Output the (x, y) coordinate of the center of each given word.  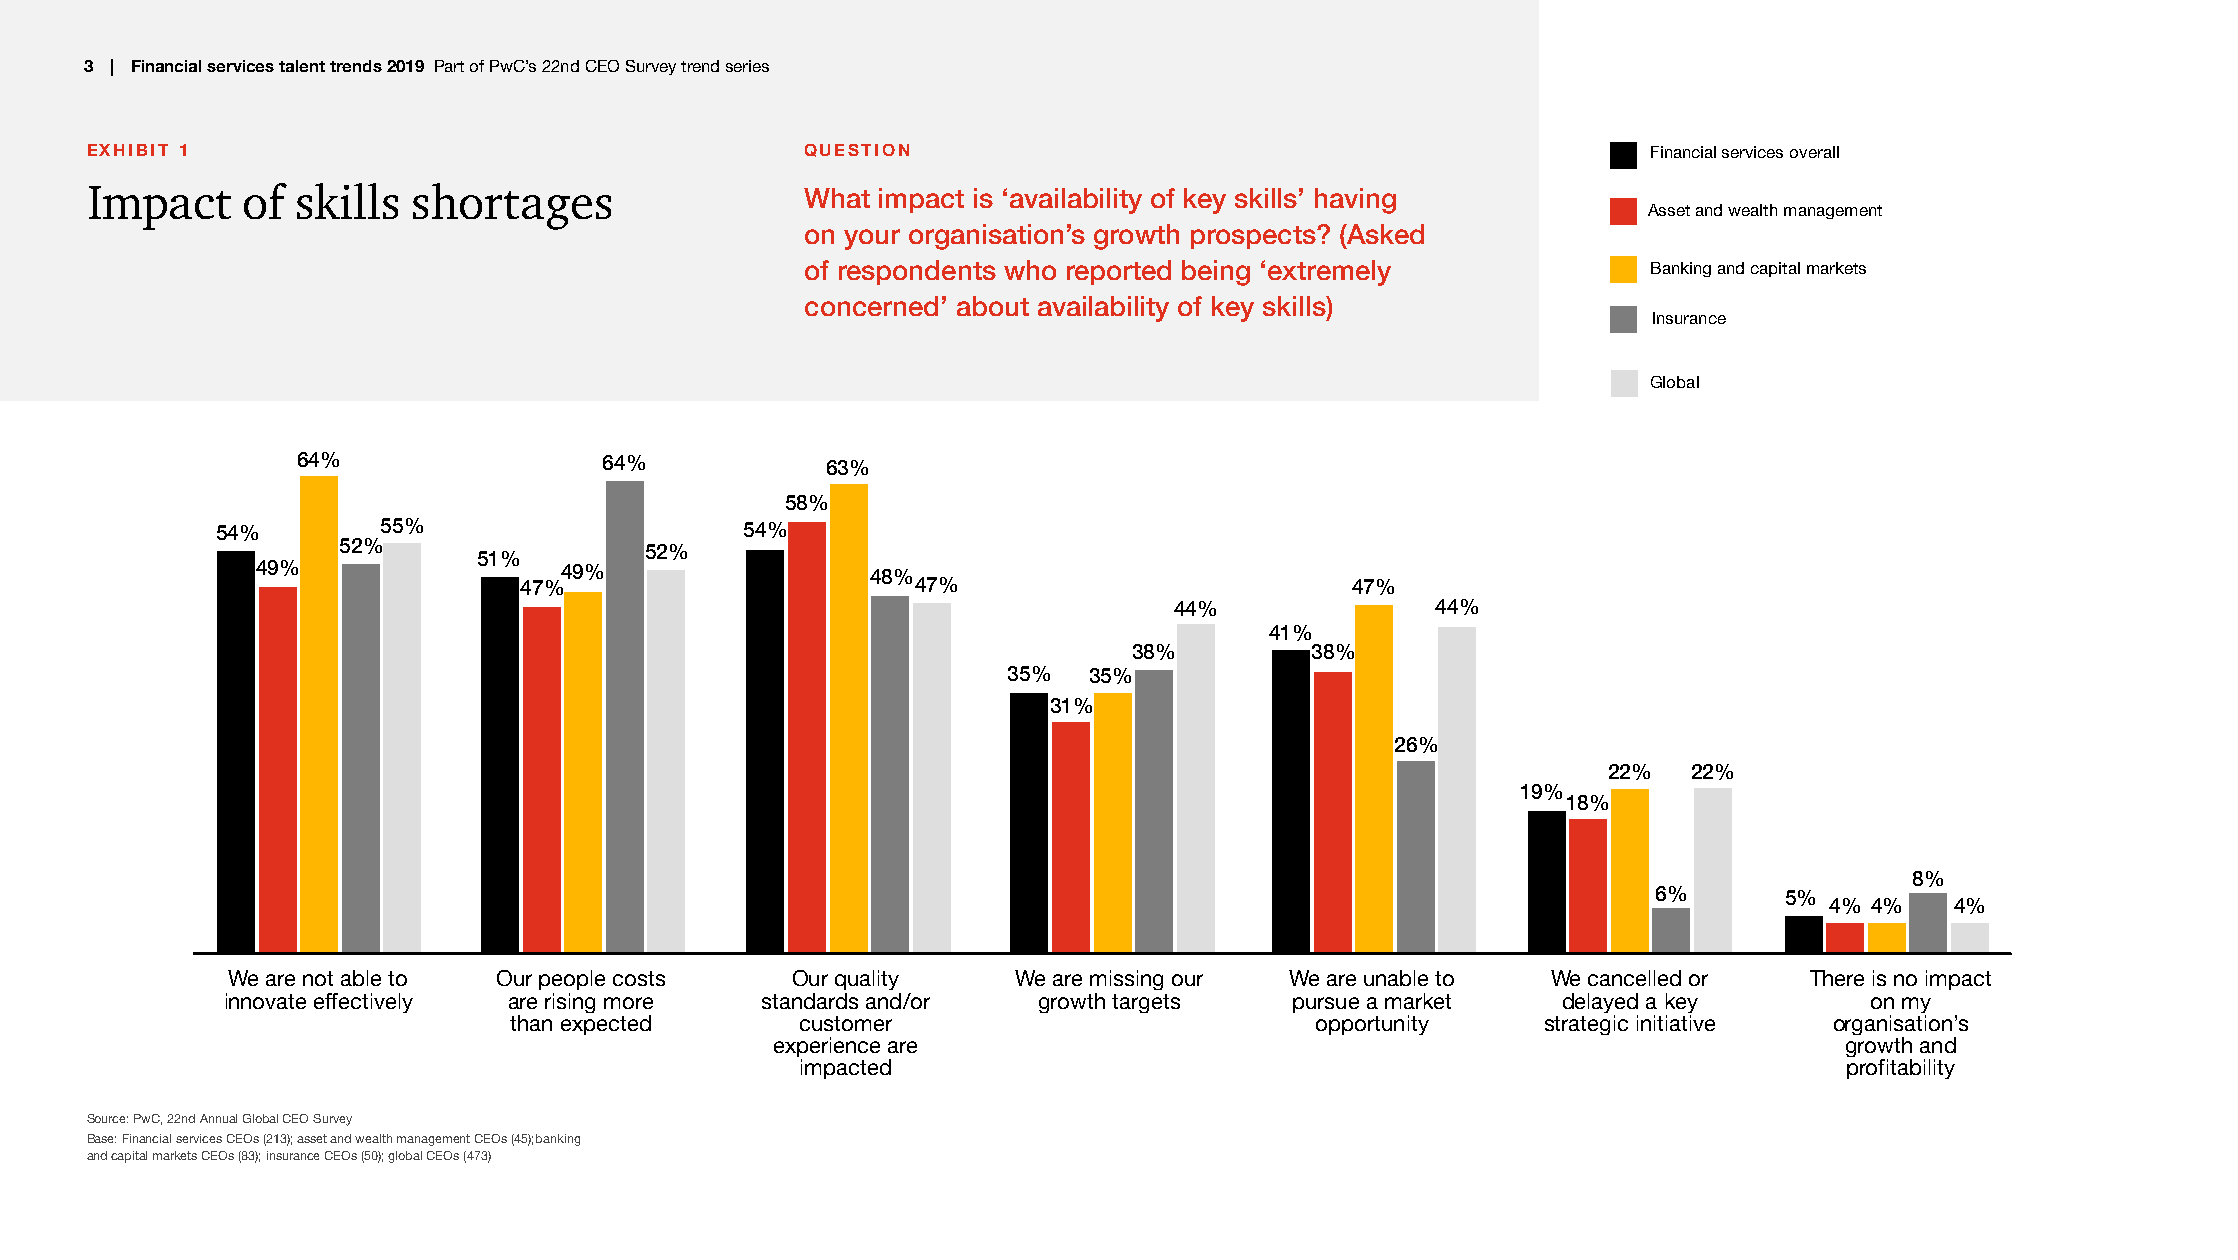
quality (867, 980)
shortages (512, 206)
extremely (1329, 273)
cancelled (1634, 978)
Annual (218, 1118)
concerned (871, 306)
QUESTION (857, 150)
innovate (266, 1001)
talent (302, 66)
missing (1126, 982)
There (1837, 978)
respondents (917, 272)
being (1216, 273)
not (318, 978)
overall (1814, 152)
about (993, 306)
